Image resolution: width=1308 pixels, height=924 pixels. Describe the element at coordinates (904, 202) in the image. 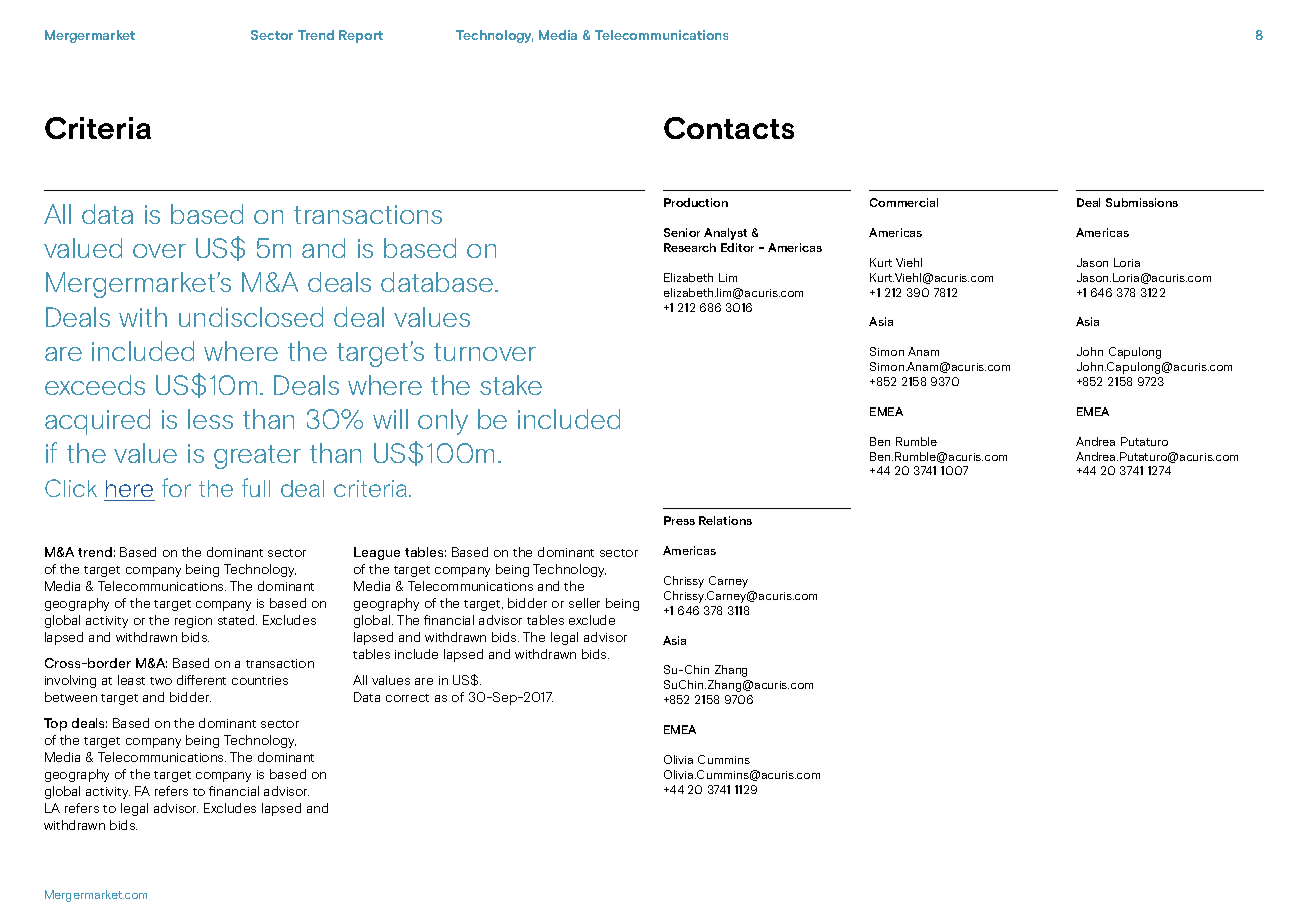

I see `Commercial` at that location.
